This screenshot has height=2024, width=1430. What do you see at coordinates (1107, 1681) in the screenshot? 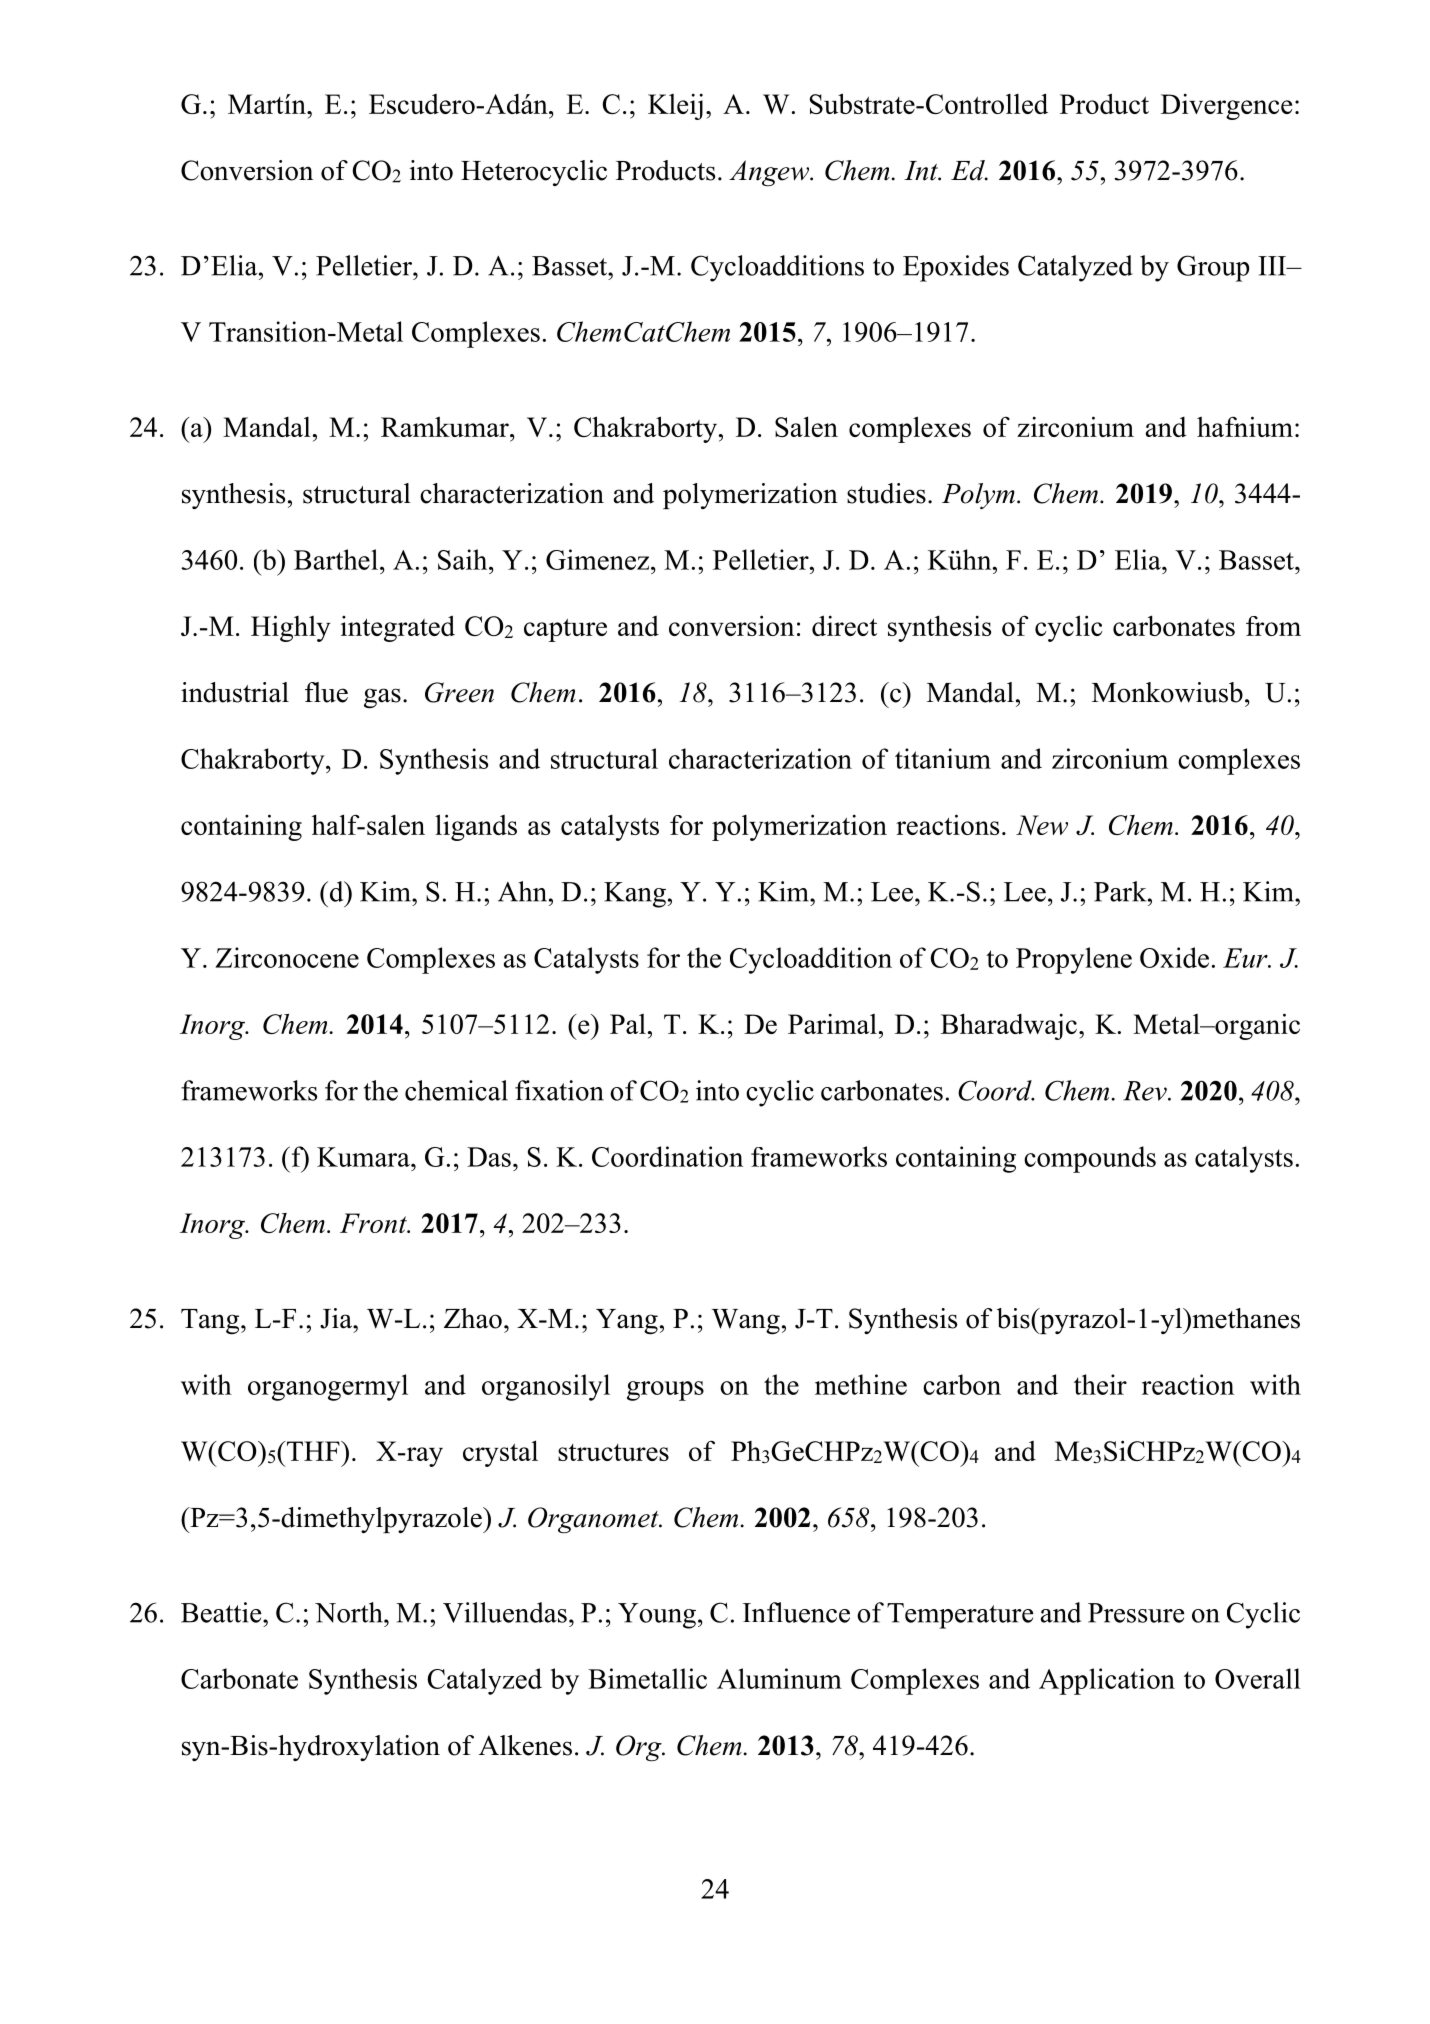
I see `Application` at bounding box center [1107, 1681].
